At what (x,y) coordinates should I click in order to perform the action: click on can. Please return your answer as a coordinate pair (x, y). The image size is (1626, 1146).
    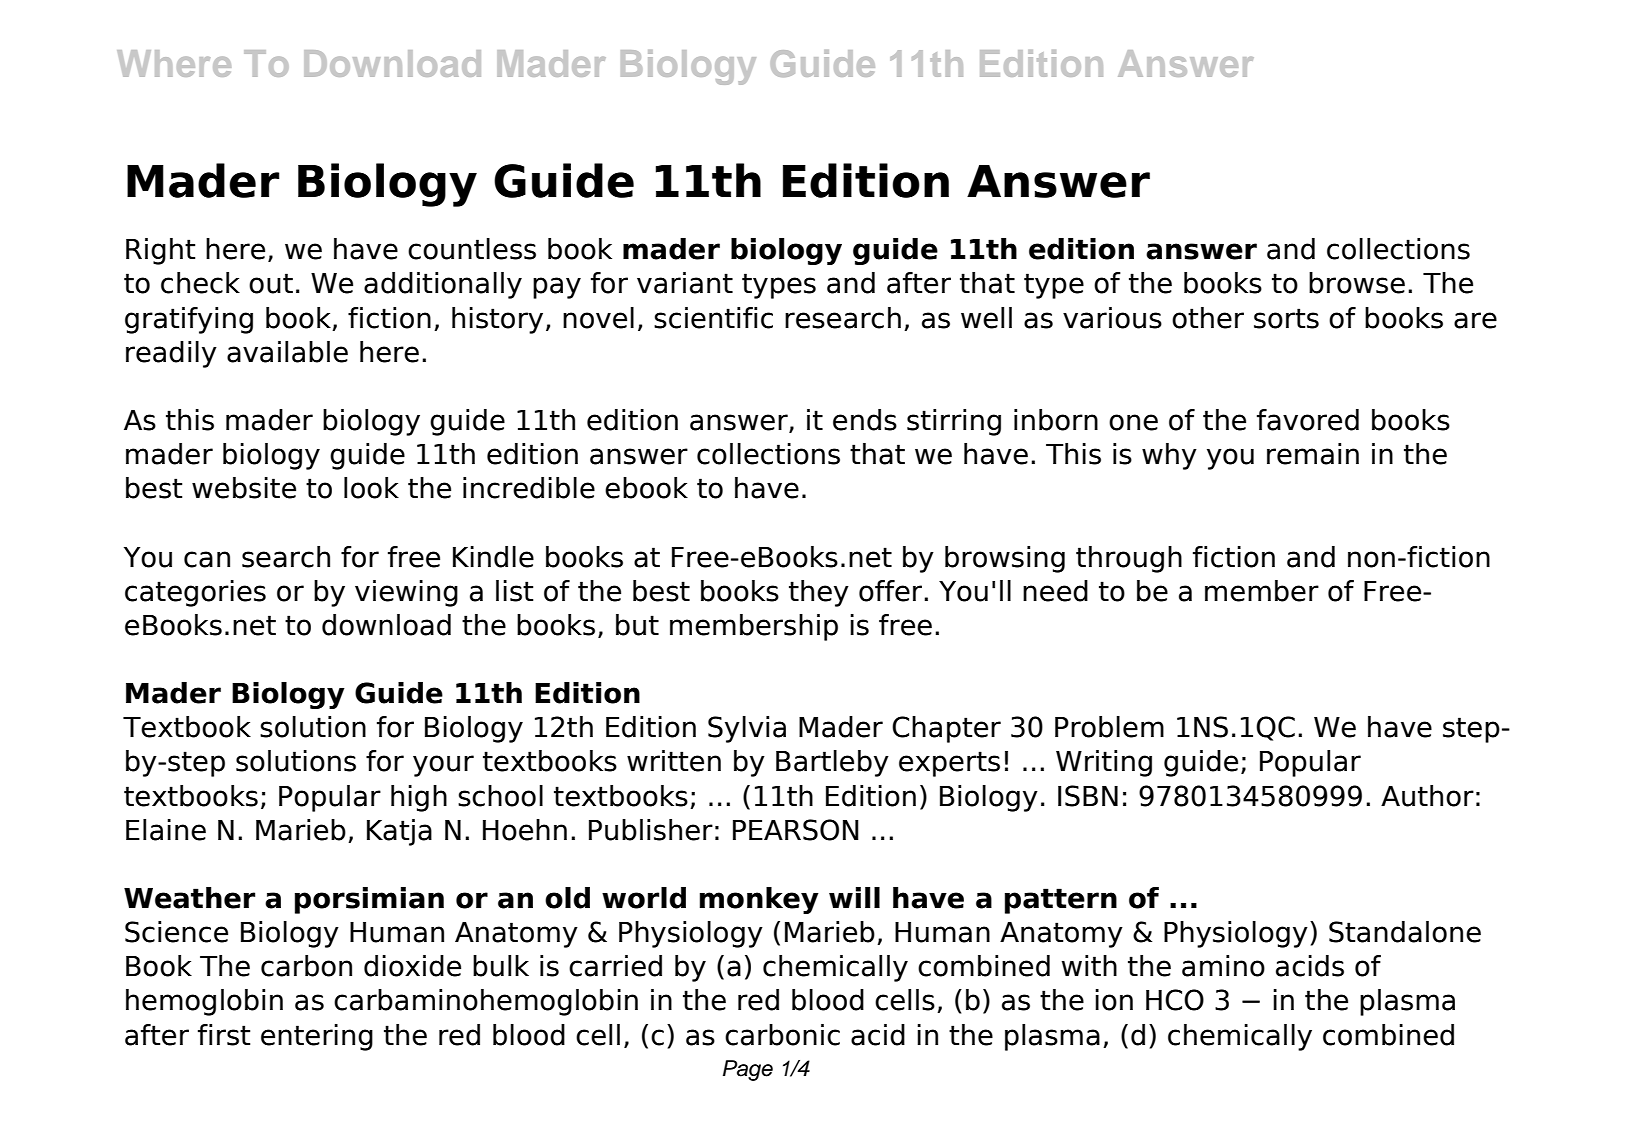
    Looking at the image, I should click on (207, 559).
